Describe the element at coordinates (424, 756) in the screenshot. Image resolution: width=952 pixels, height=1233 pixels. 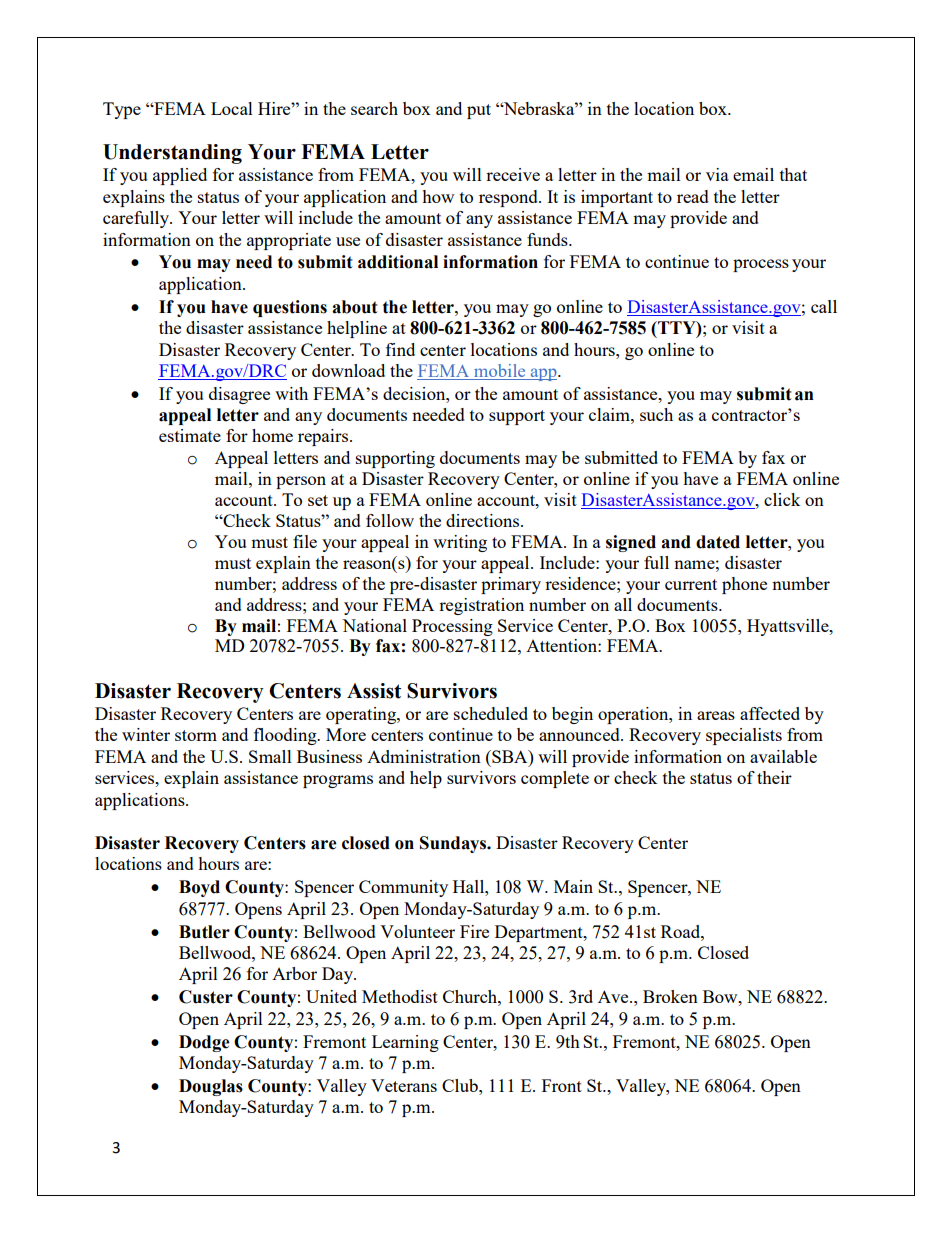
I see `Administration` at that location.
